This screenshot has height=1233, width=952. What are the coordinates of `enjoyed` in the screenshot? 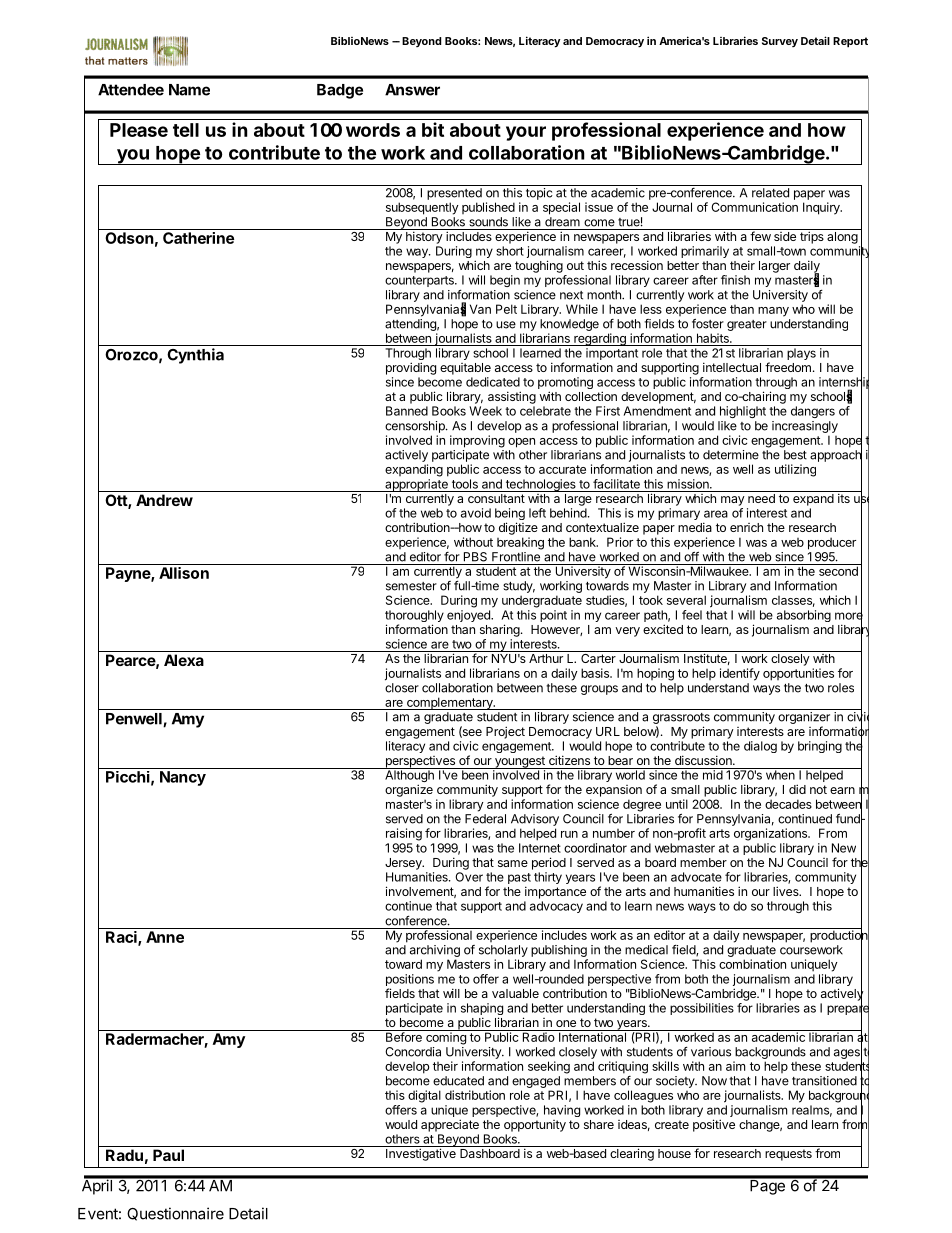 It's located at (469, 616).
